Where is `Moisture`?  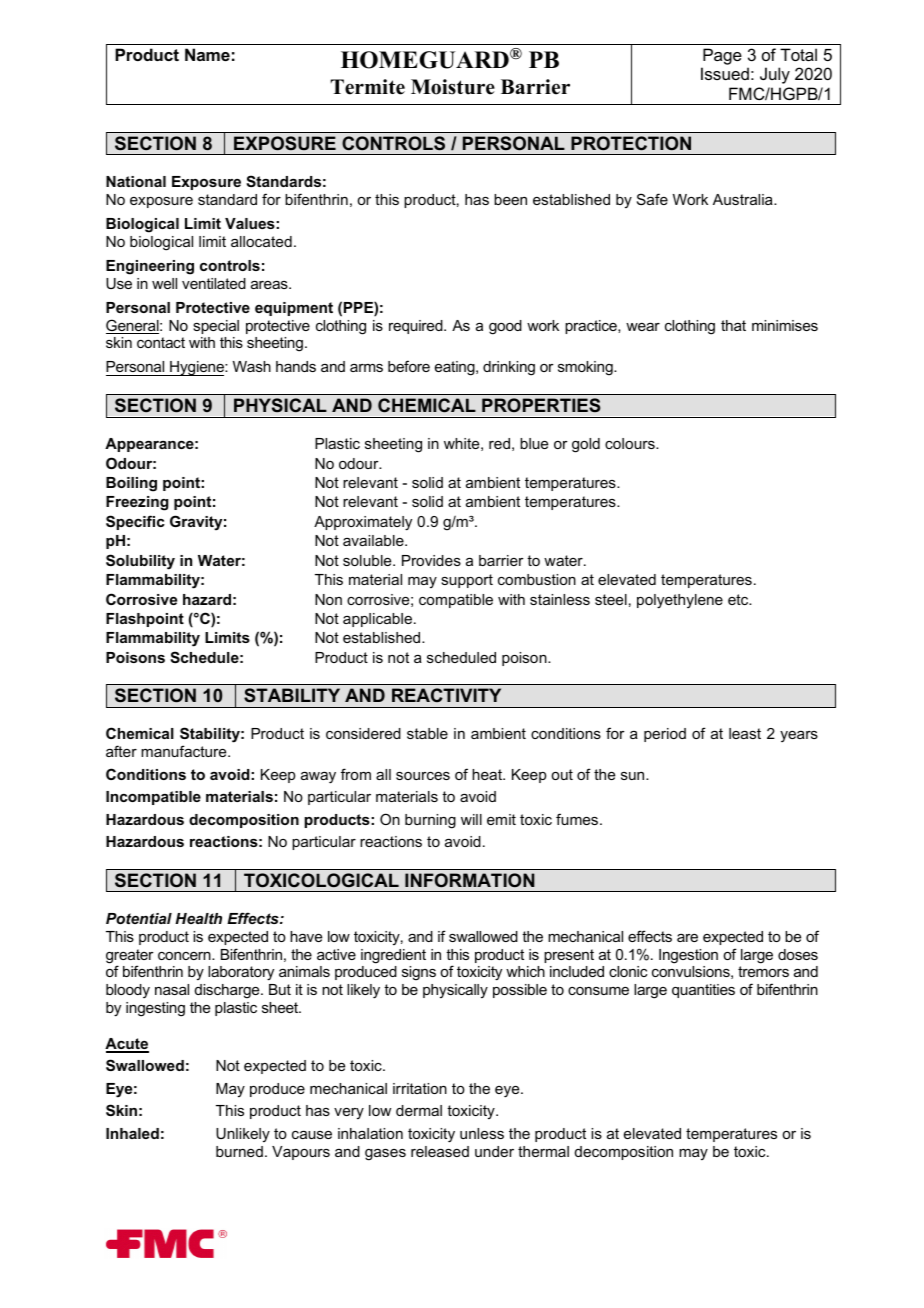 Moisture is located at coordinates (453, 87).
